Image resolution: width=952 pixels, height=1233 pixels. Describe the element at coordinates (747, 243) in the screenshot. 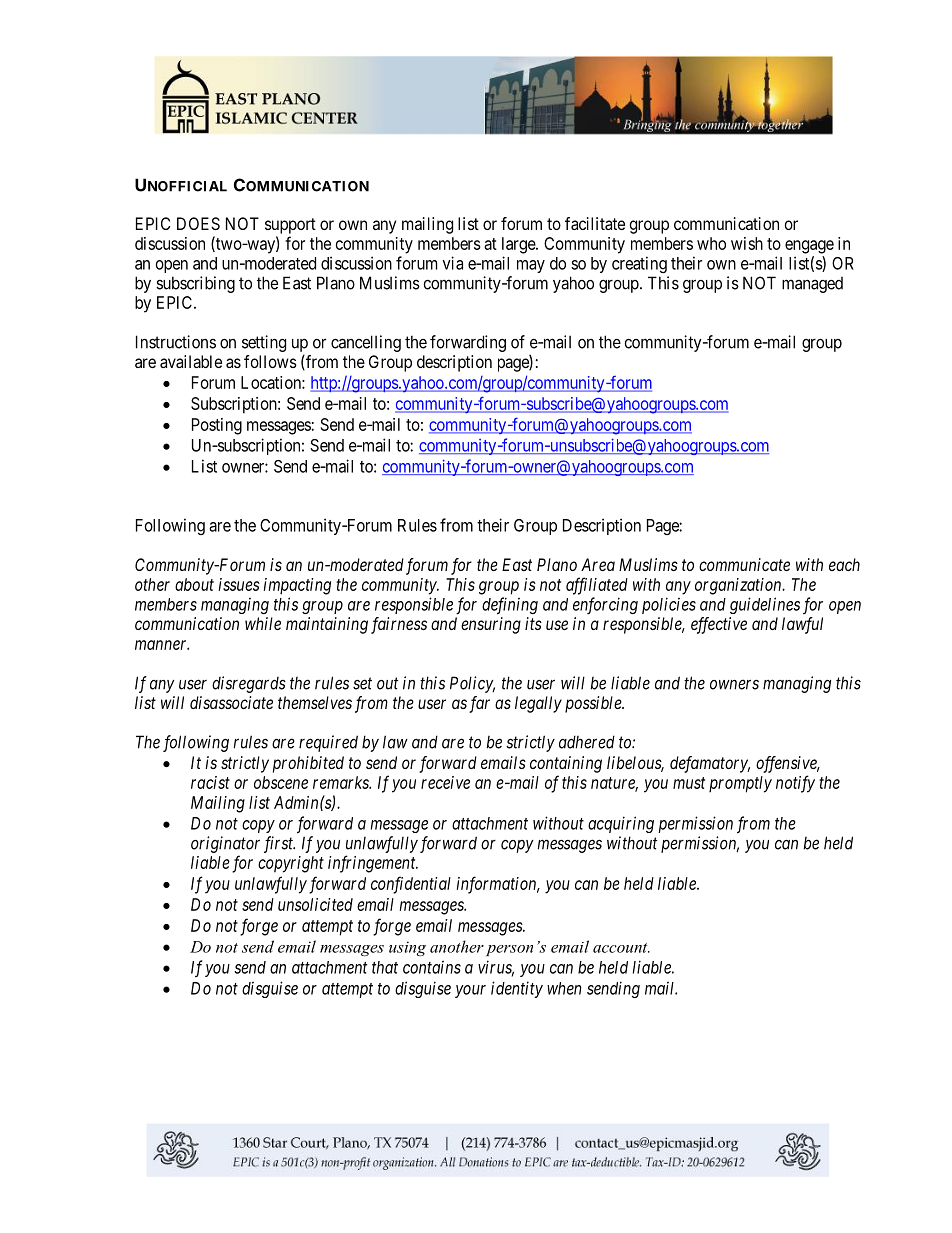

I see `wish` at that location.
